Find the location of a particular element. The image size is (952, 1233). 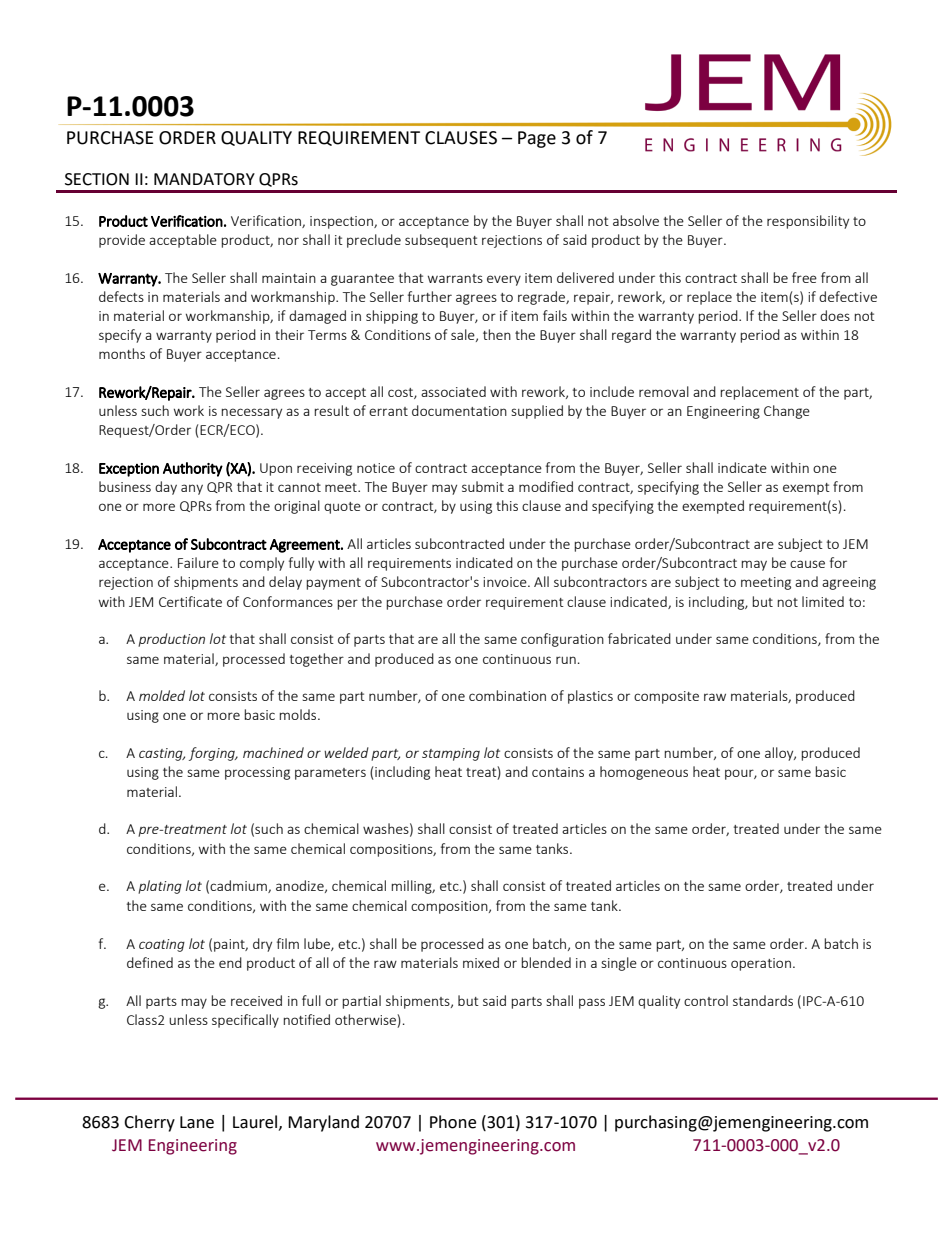

cause is located at coordinates (807, 564).
